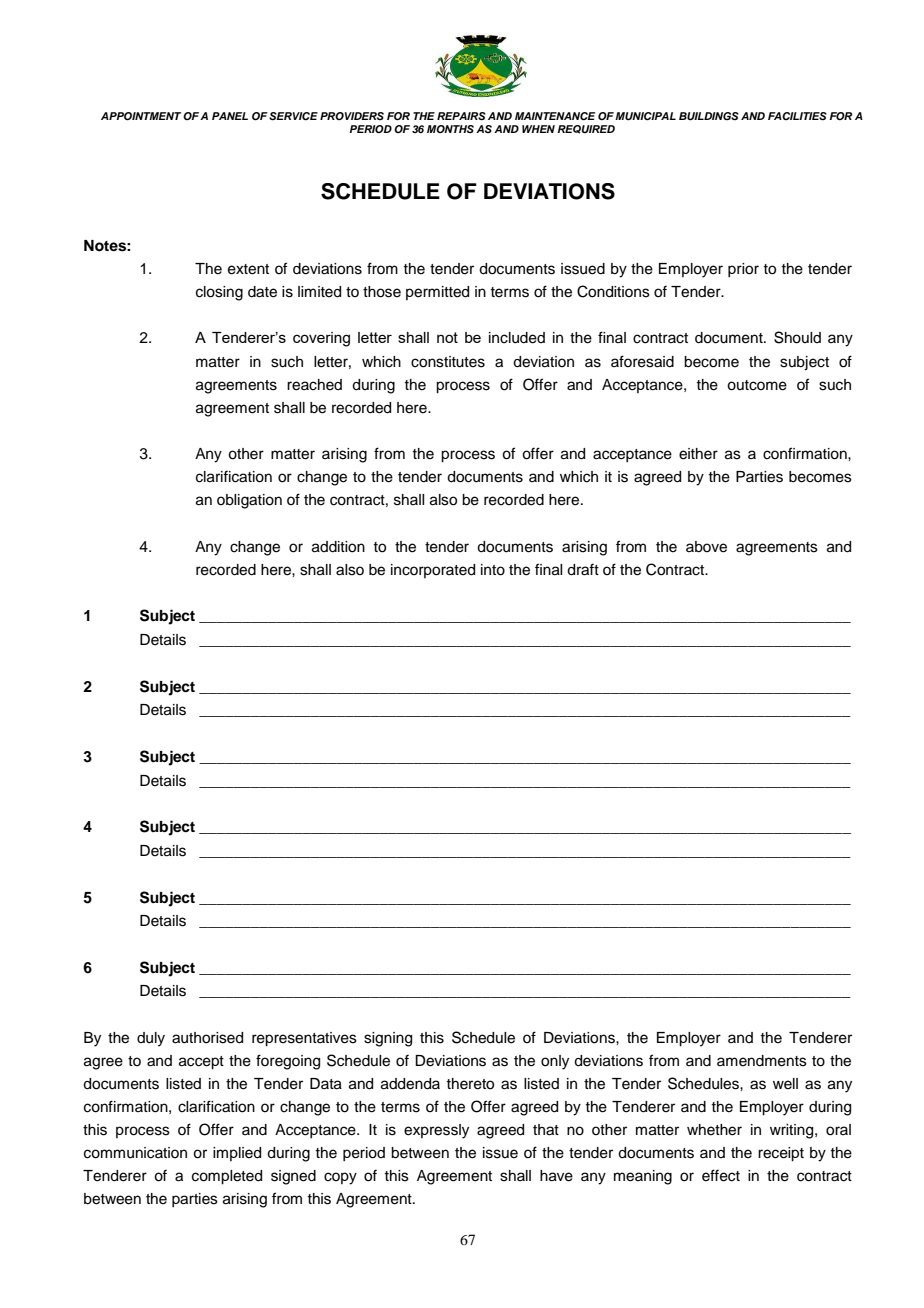 Image resolution: width=924 pixels, height=1308 pixels. What do you see at coordinates (230, 116) in the document?
I see `PANEL` at bounding box center [230, 116].
